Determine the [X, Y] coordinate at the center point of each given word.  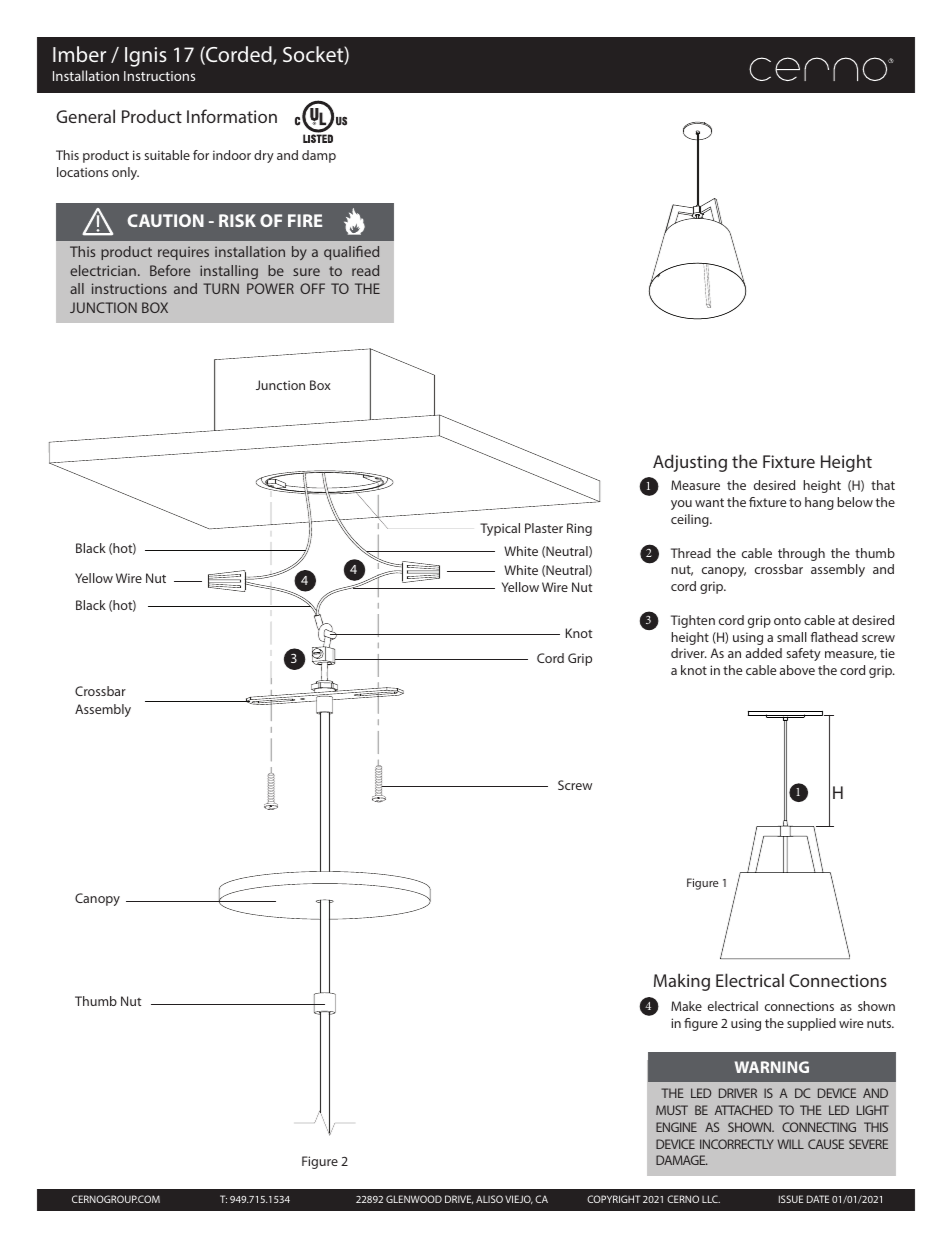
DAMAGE [681, 1160]
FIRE [305, 220]
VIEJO [519, 1199]
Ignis [146, 57]
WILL [790, 1144]
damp [319, 156]
